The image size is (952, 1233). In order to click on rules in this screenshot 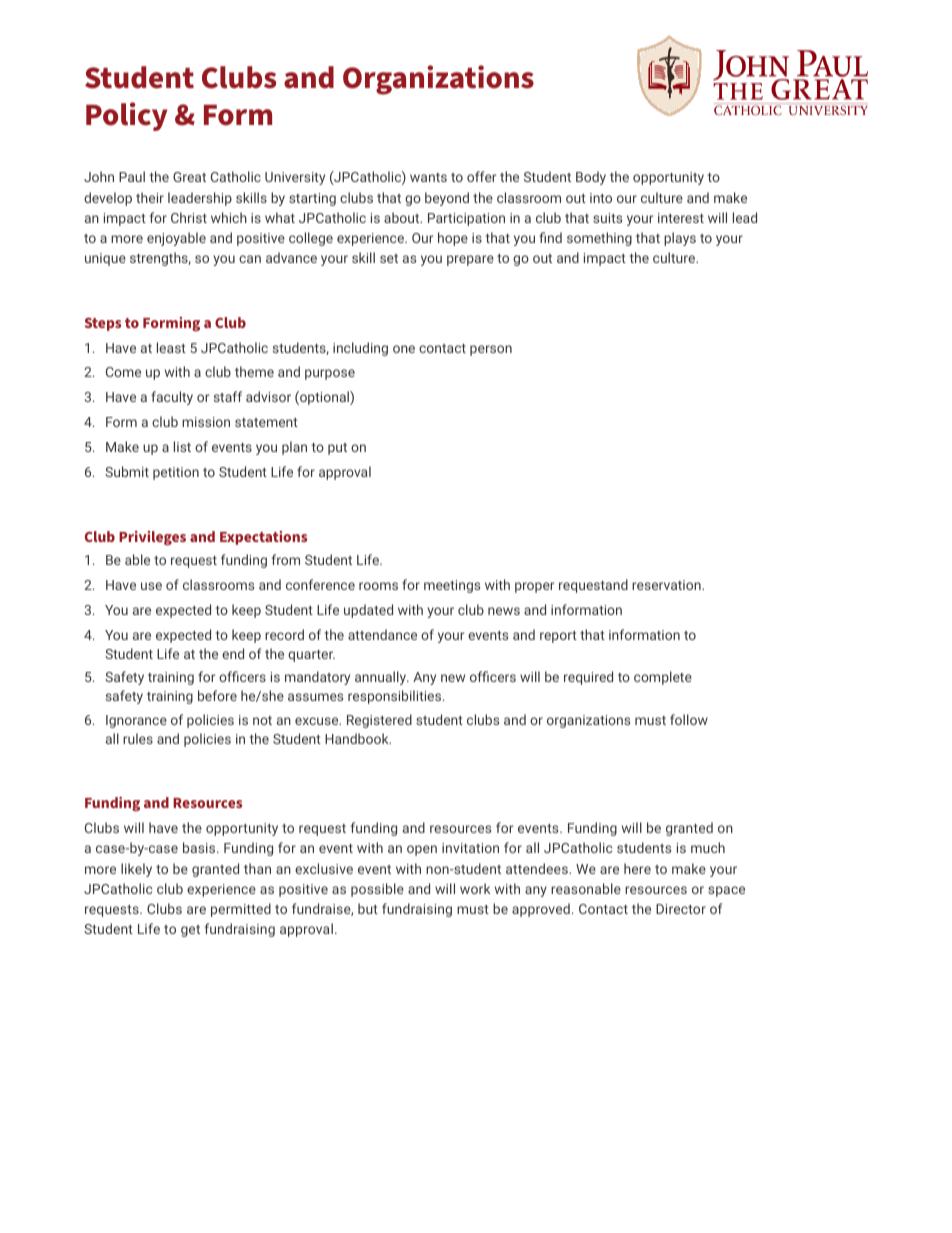, I will do `click(138, 738)`.
